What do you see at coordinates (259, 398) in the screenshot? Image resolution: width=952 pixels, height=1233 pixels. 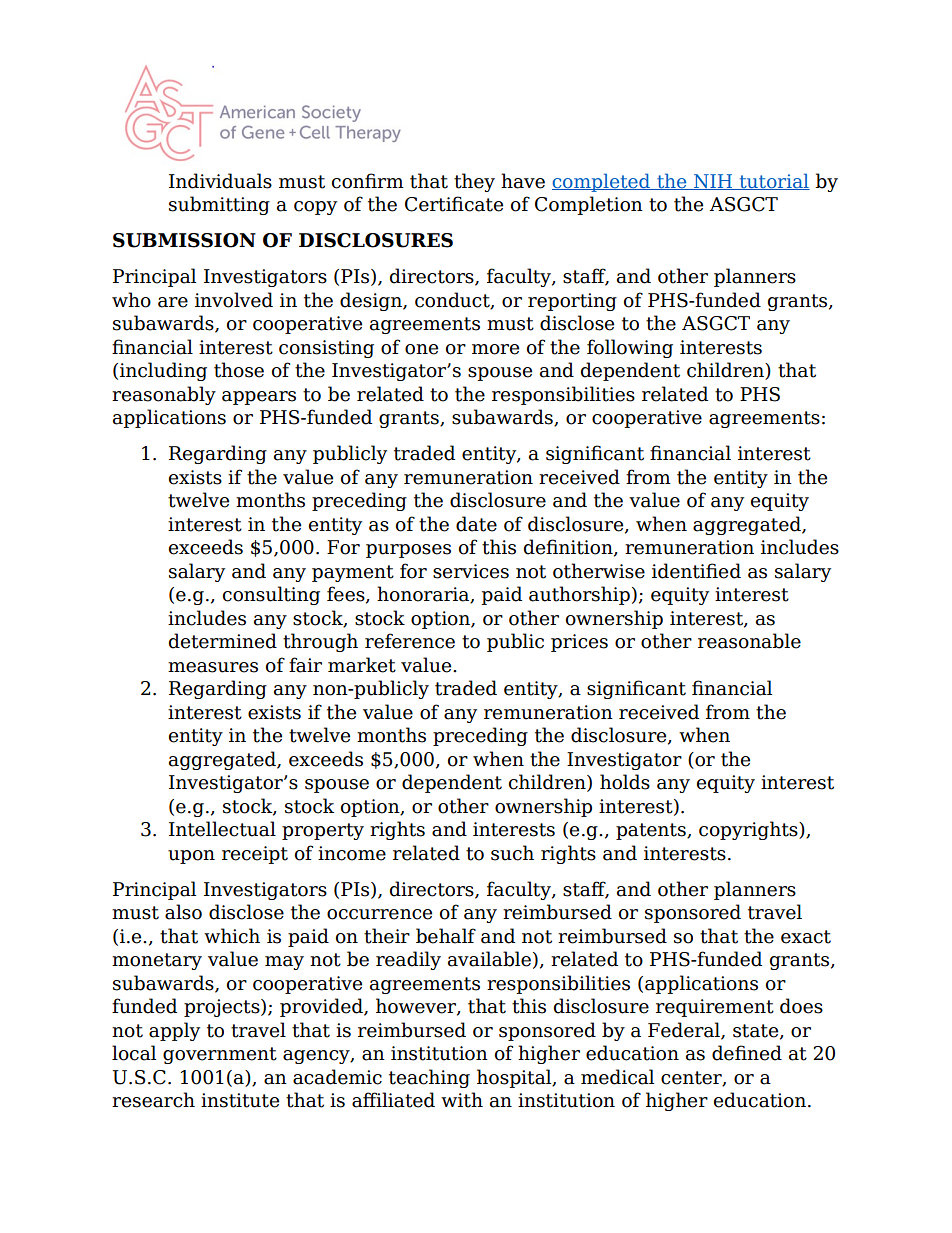 I see `appears` at bounding box center [259, 398].
